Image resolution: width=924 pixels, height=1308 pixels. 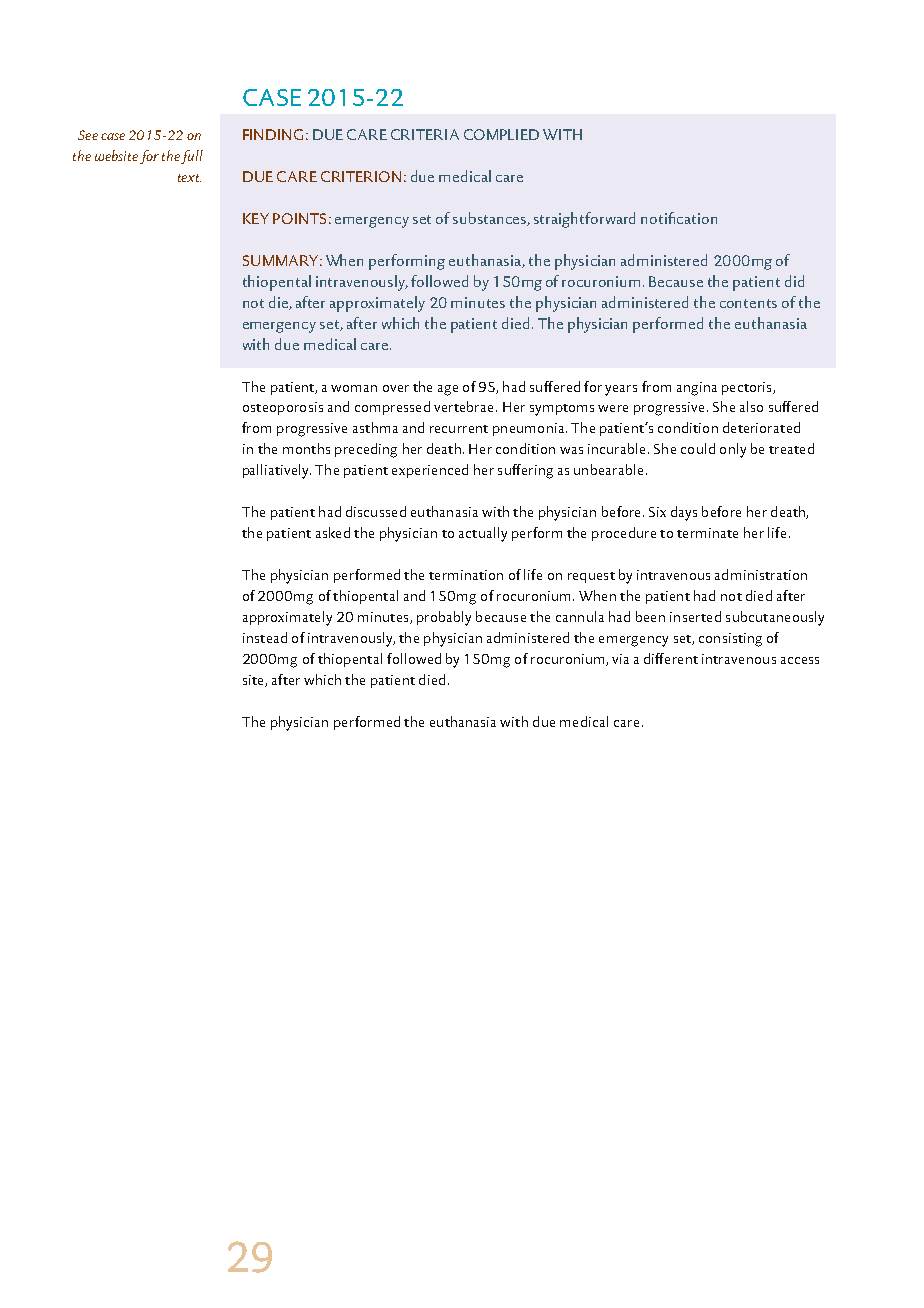 What do you see at coordinates (444, 618) in the screenshot?
I see `probably` at bounding box center [444, 618].
